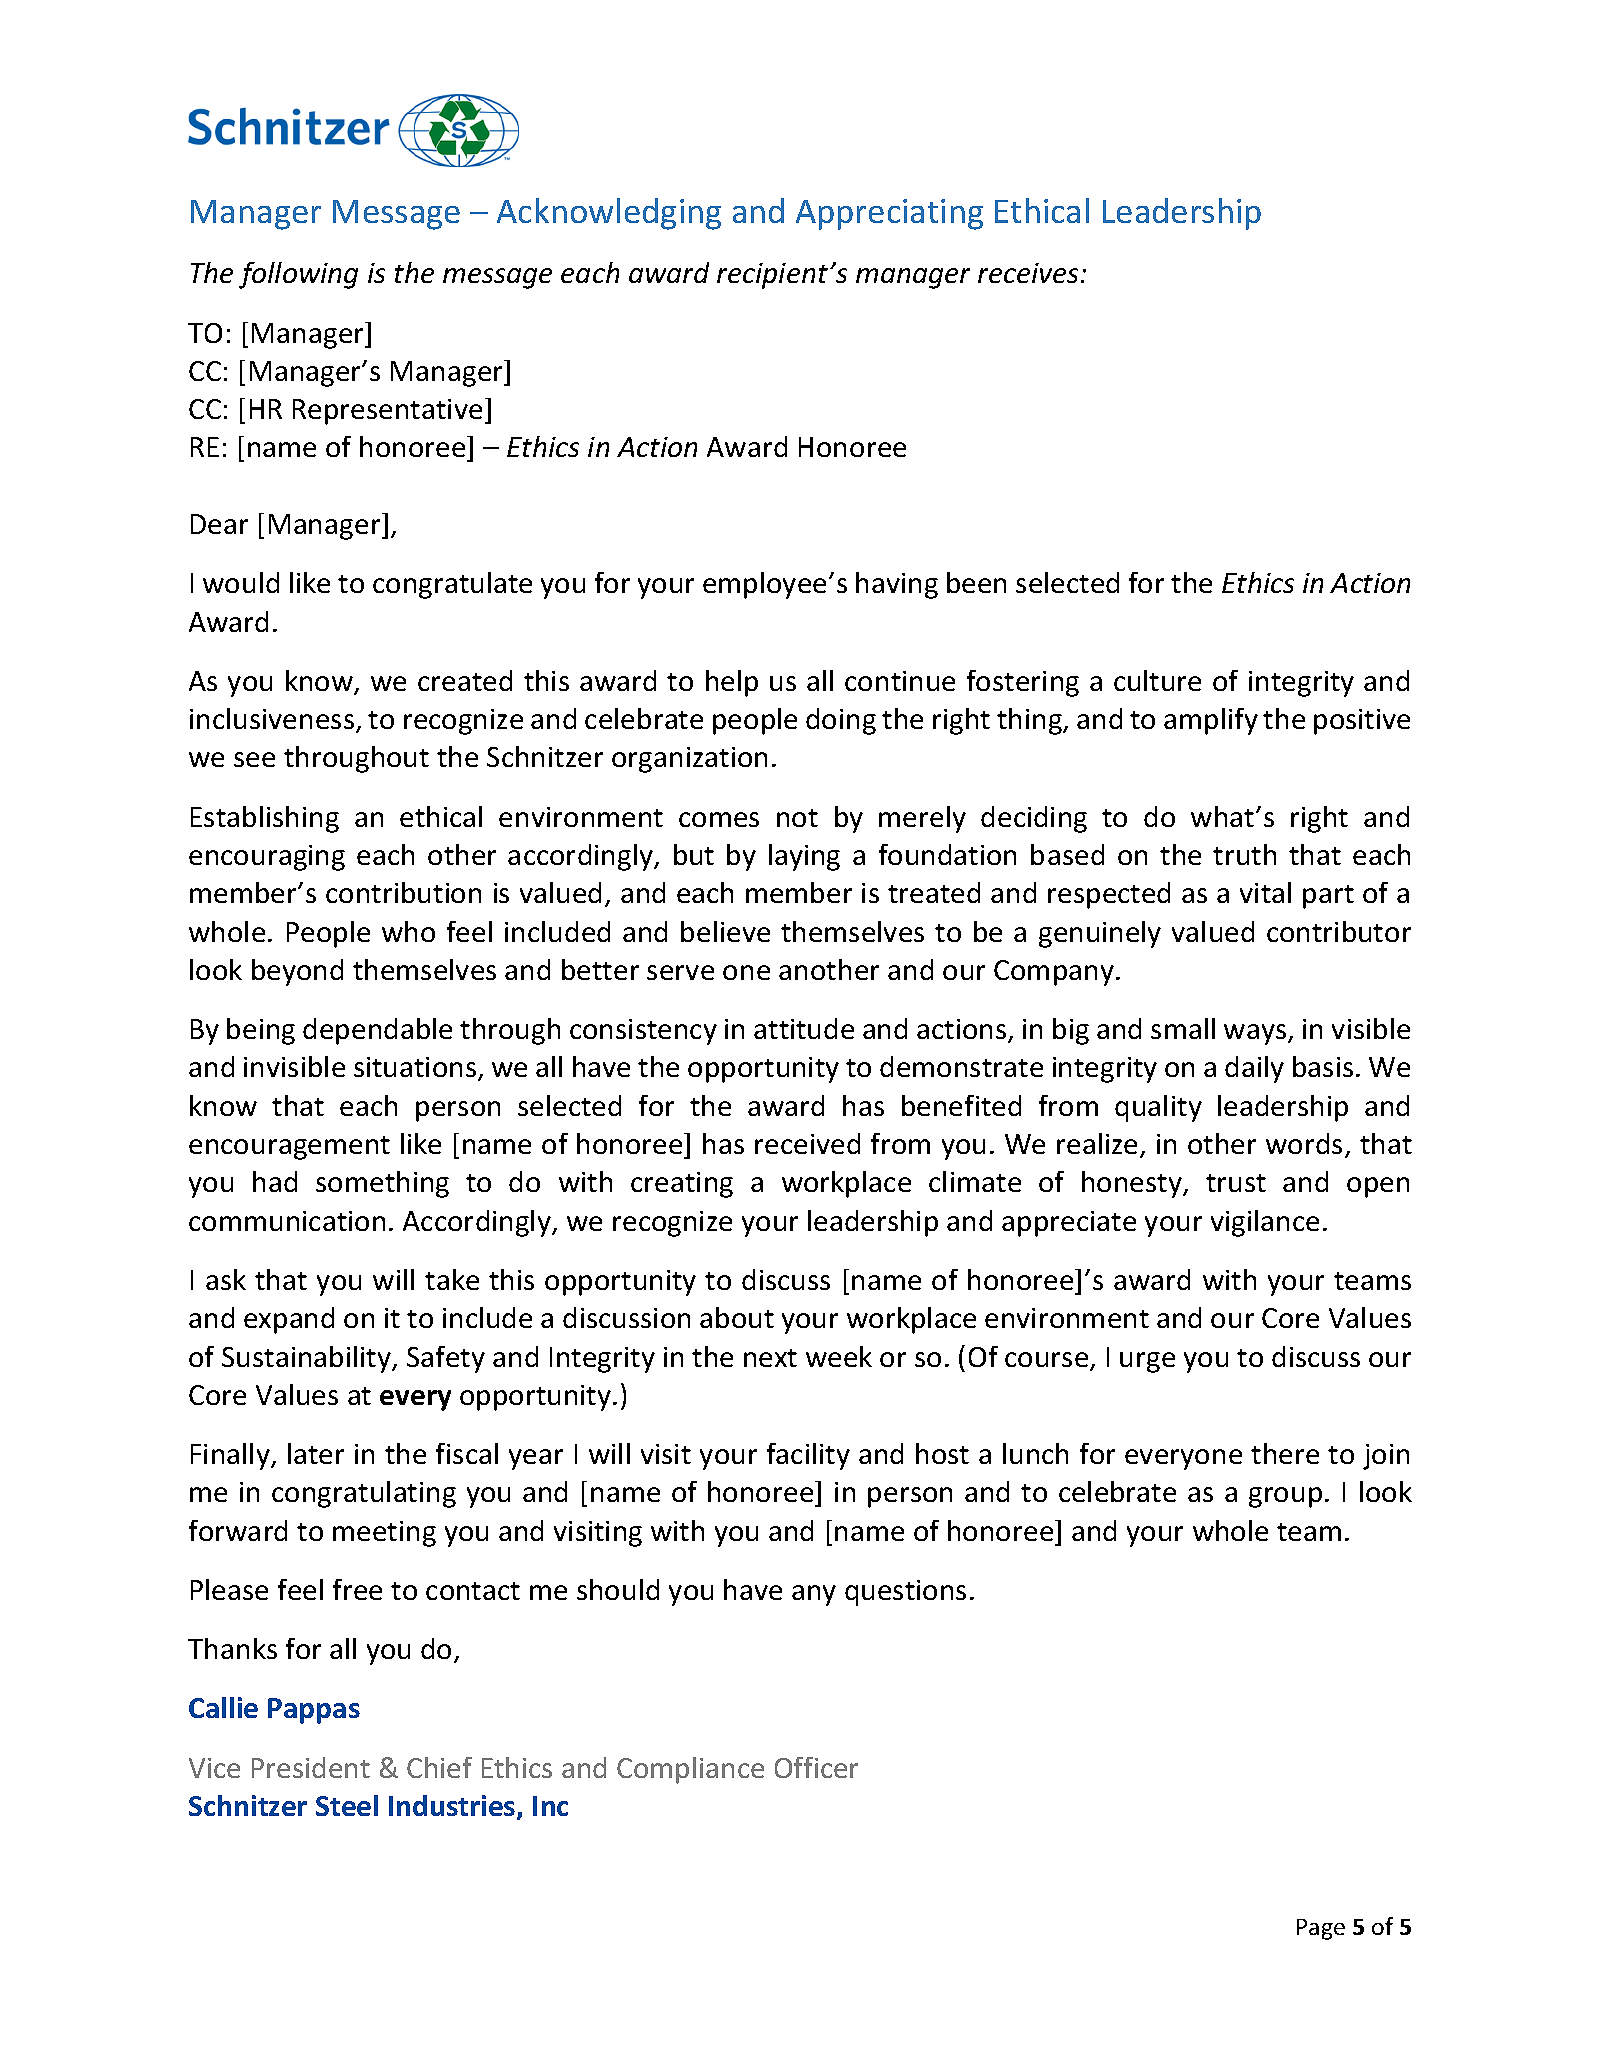  What do you see at coordinates (298, 275) in the document?
I see `following` at bounding box center [298, 275].
